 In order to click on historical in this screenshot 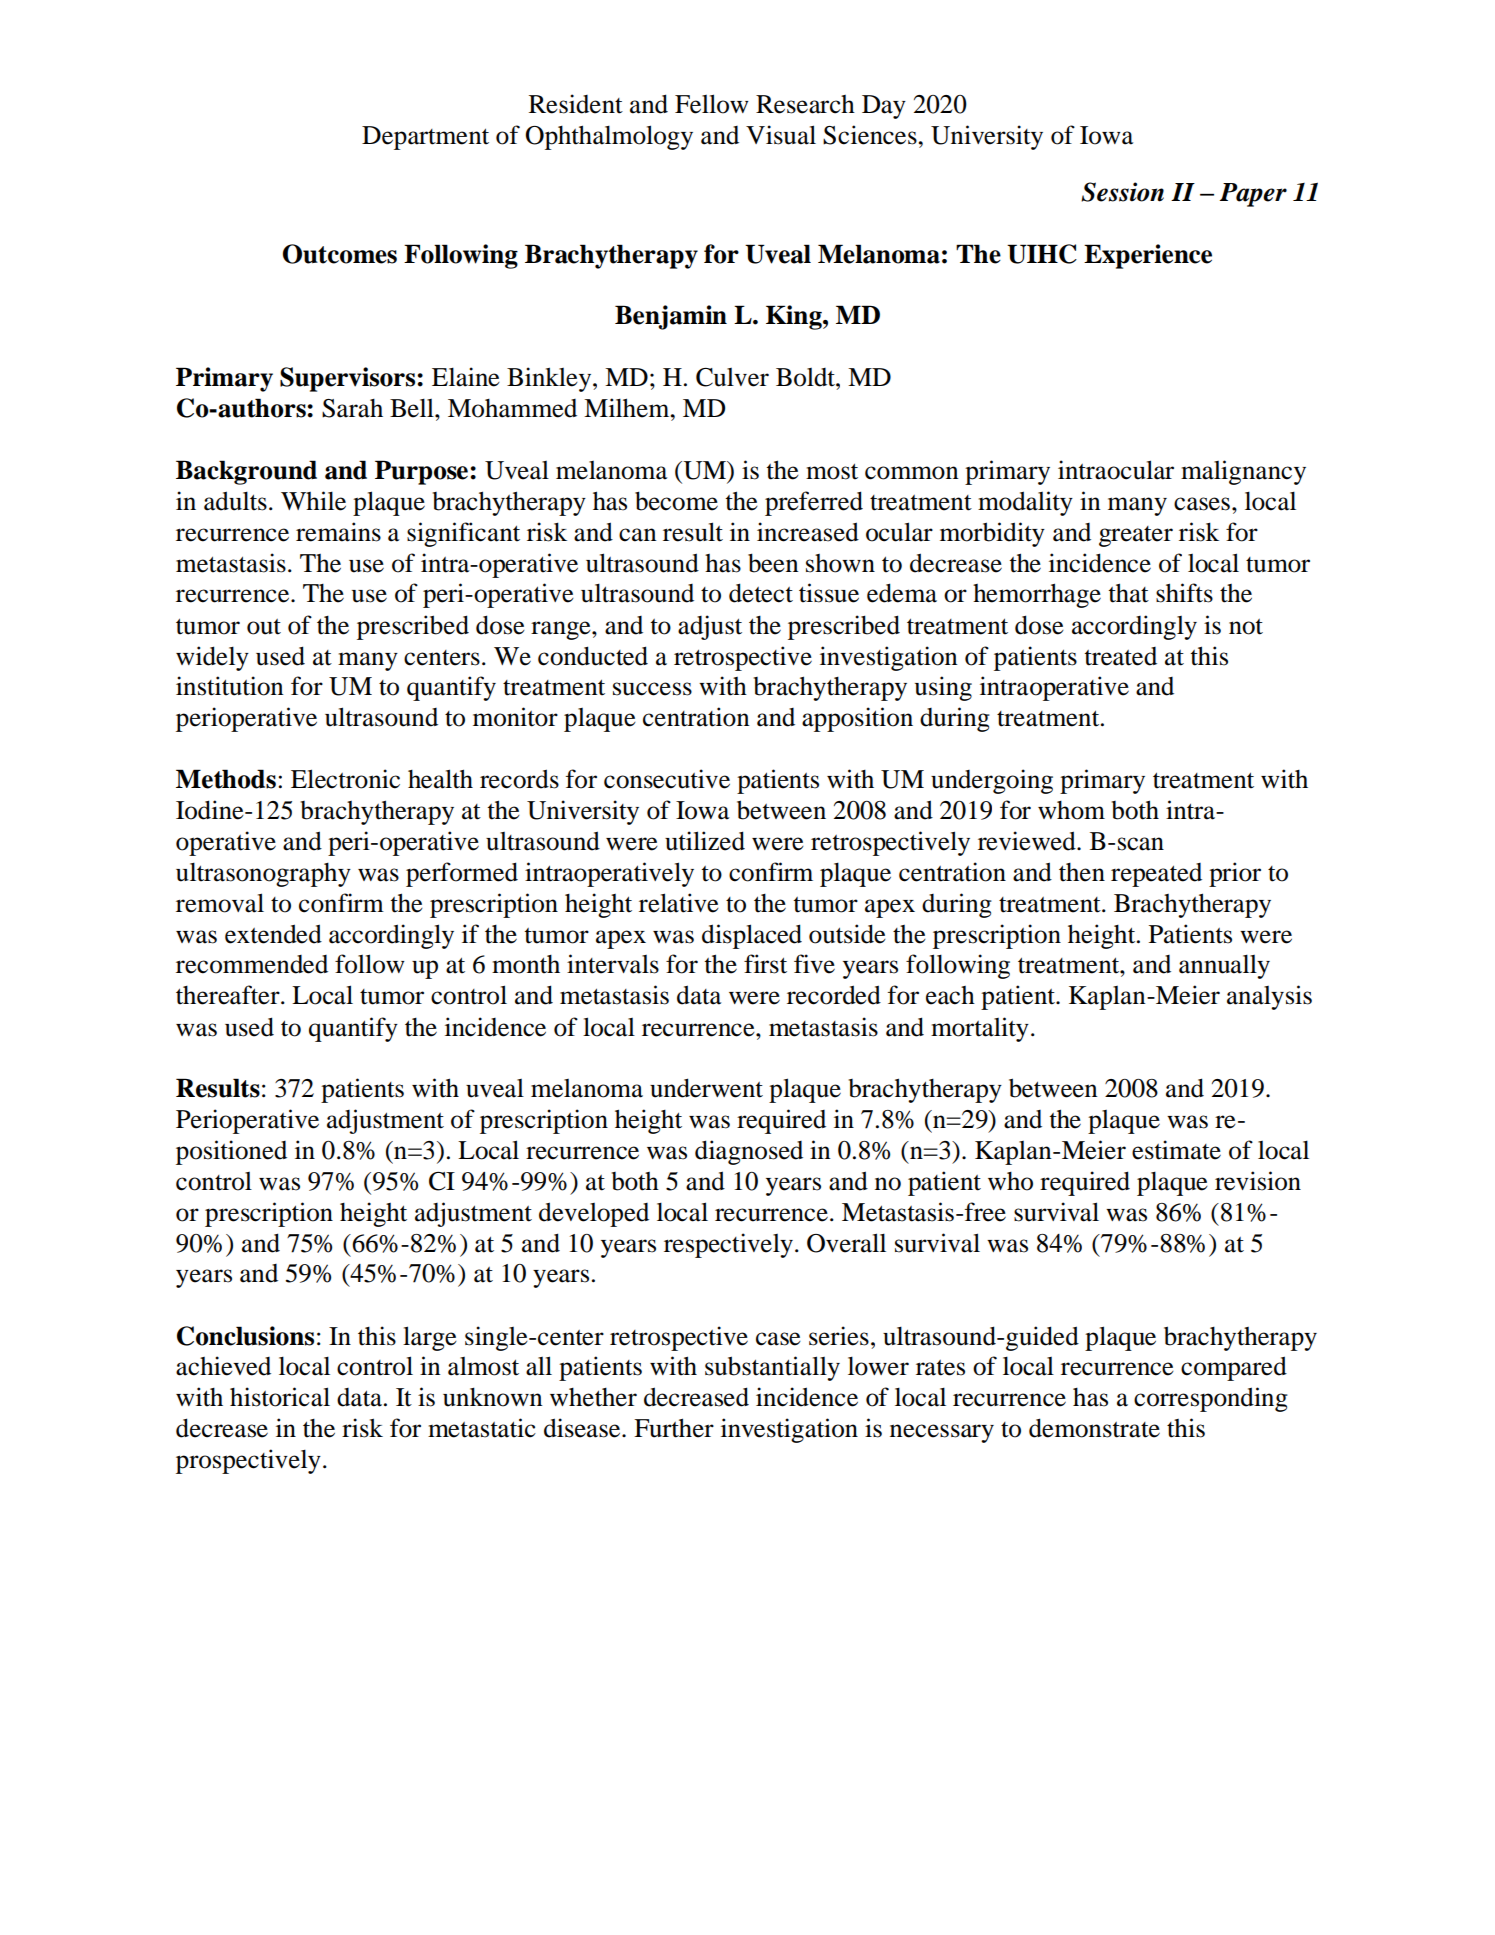, I will do `click(280, 1397)`.
